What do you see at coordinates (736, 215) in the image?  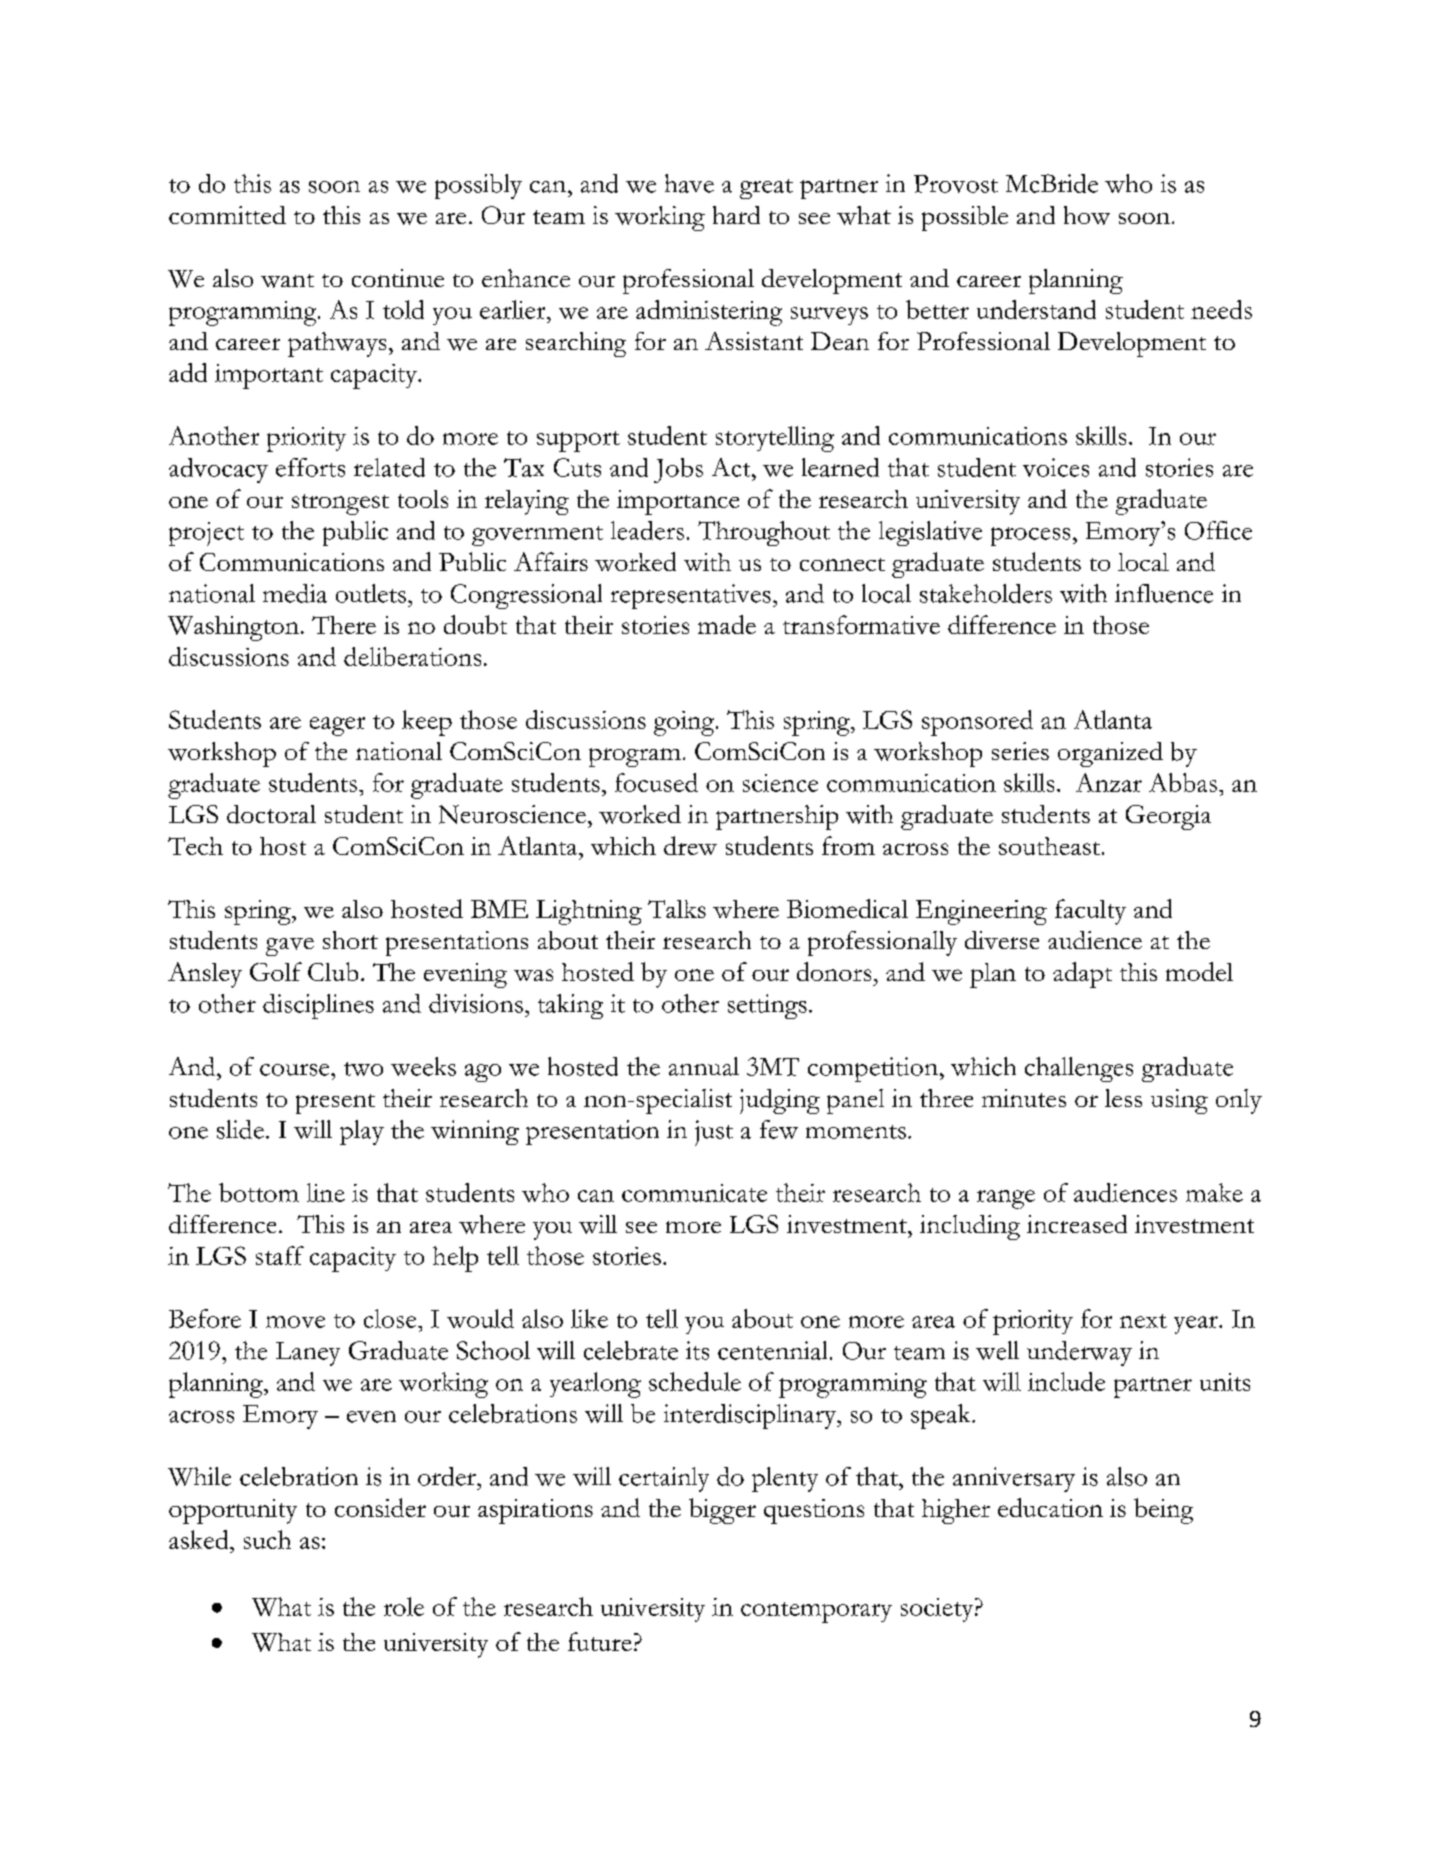 I see `hard` at bounding box center [736, 215].
